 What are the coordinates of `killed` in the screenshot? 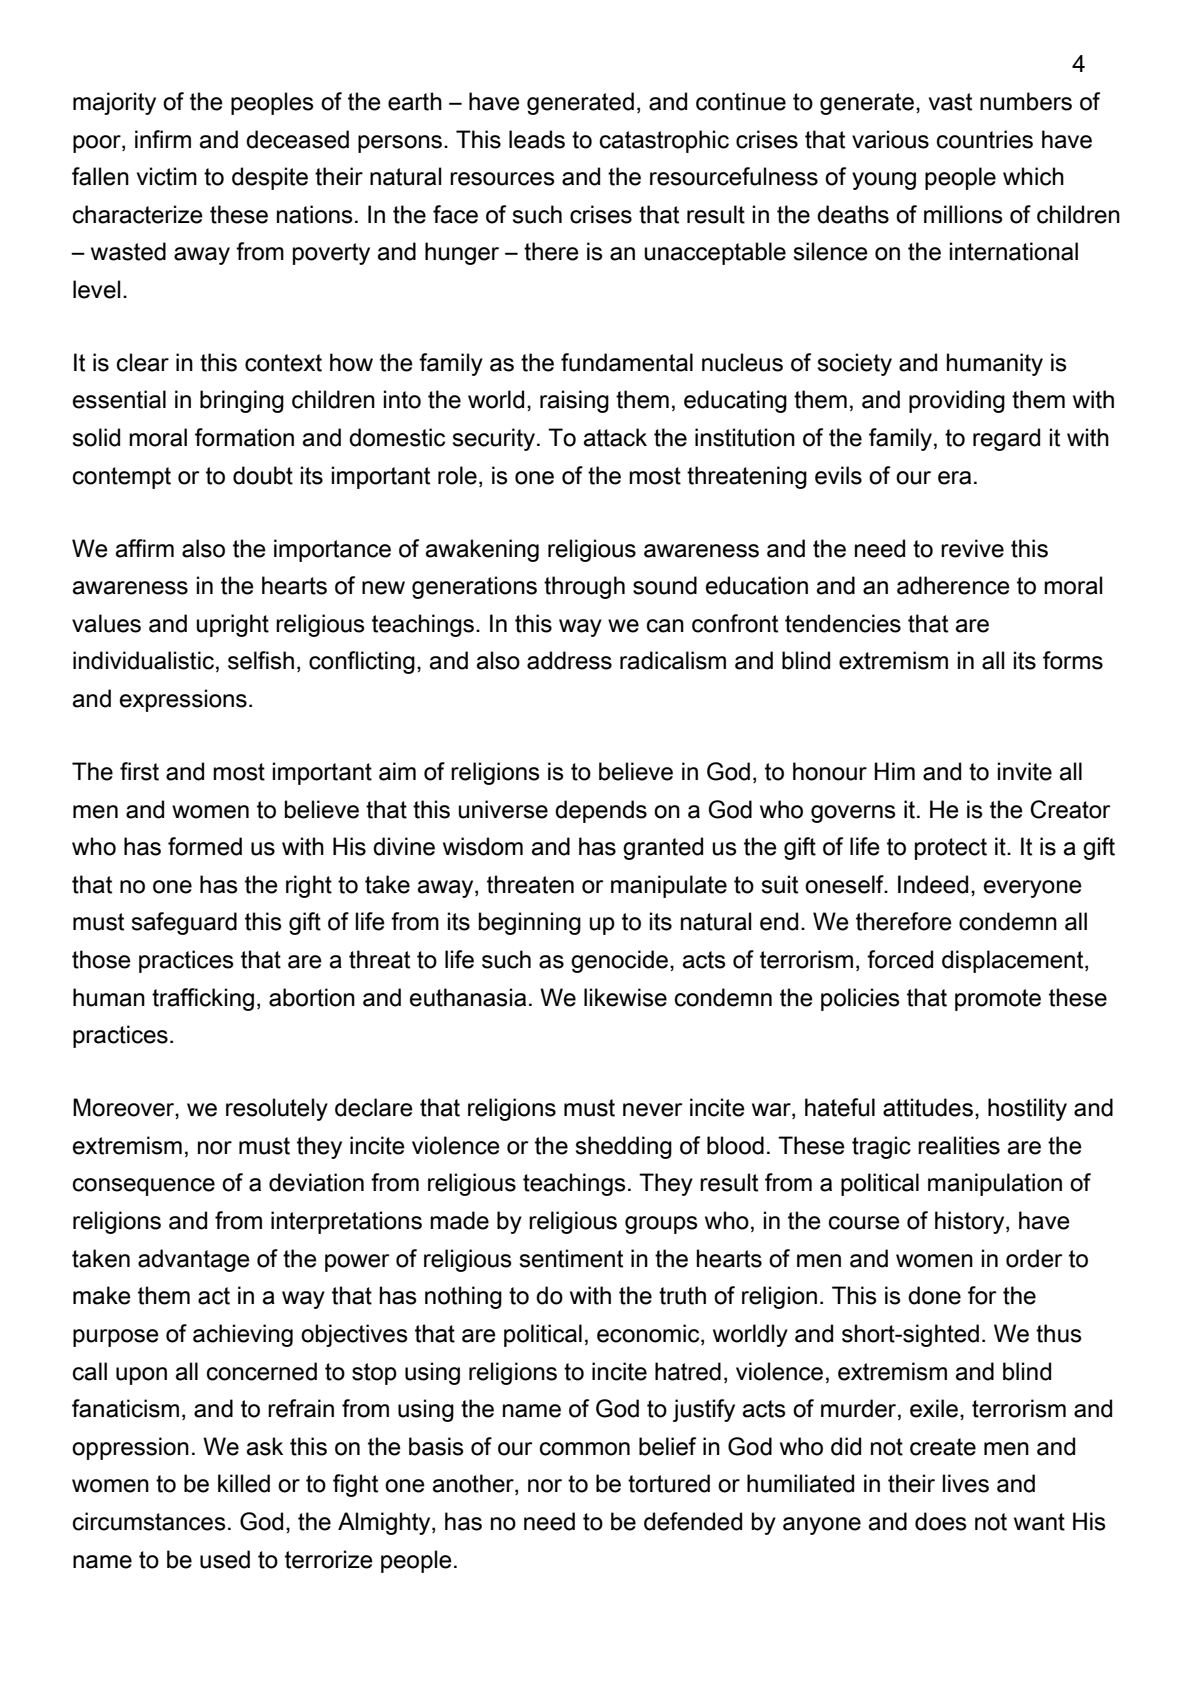 It's located at (244, 1483).
